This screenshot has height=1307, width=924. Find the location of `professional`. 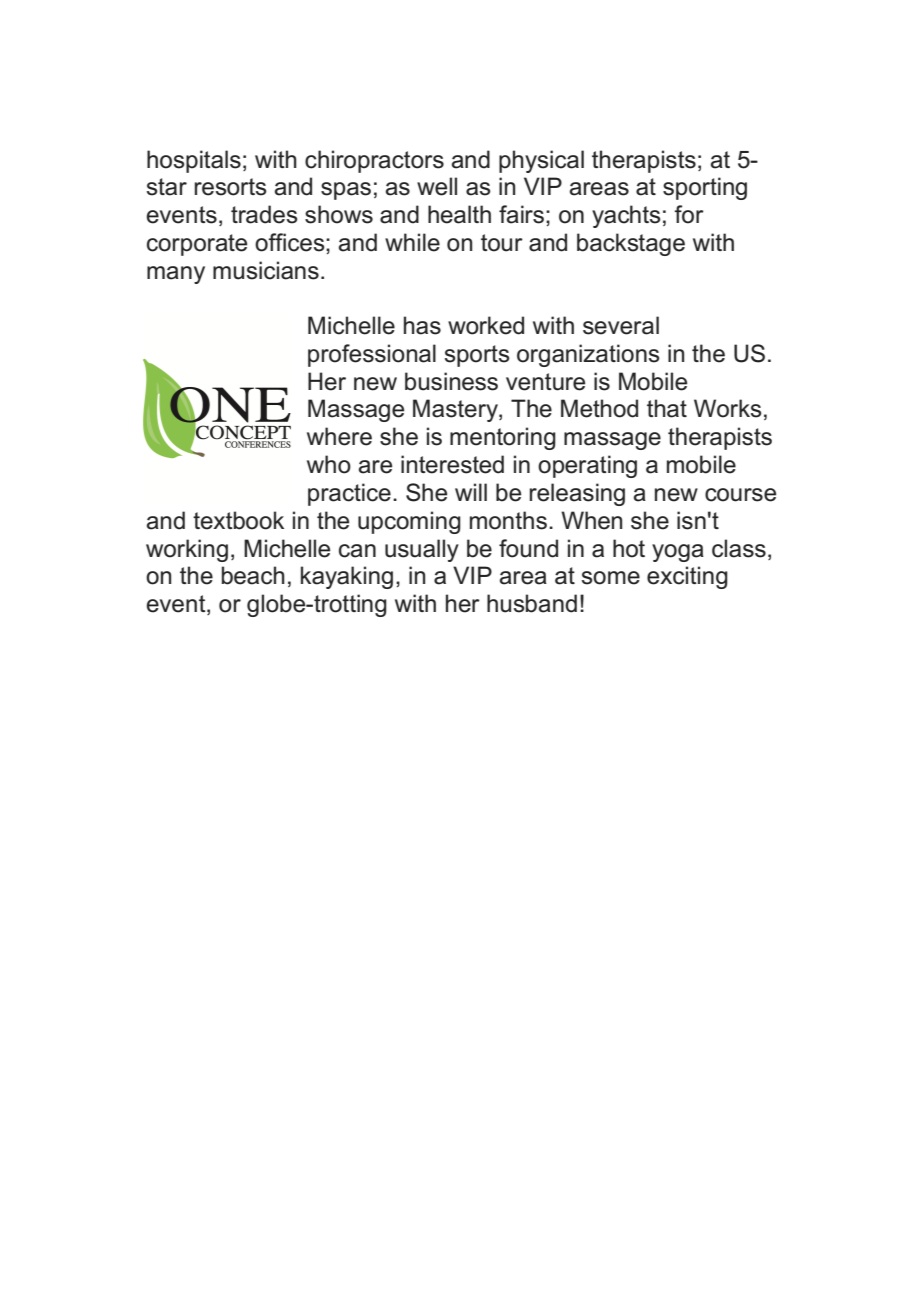

professional is located at coordinates (372, 355).
